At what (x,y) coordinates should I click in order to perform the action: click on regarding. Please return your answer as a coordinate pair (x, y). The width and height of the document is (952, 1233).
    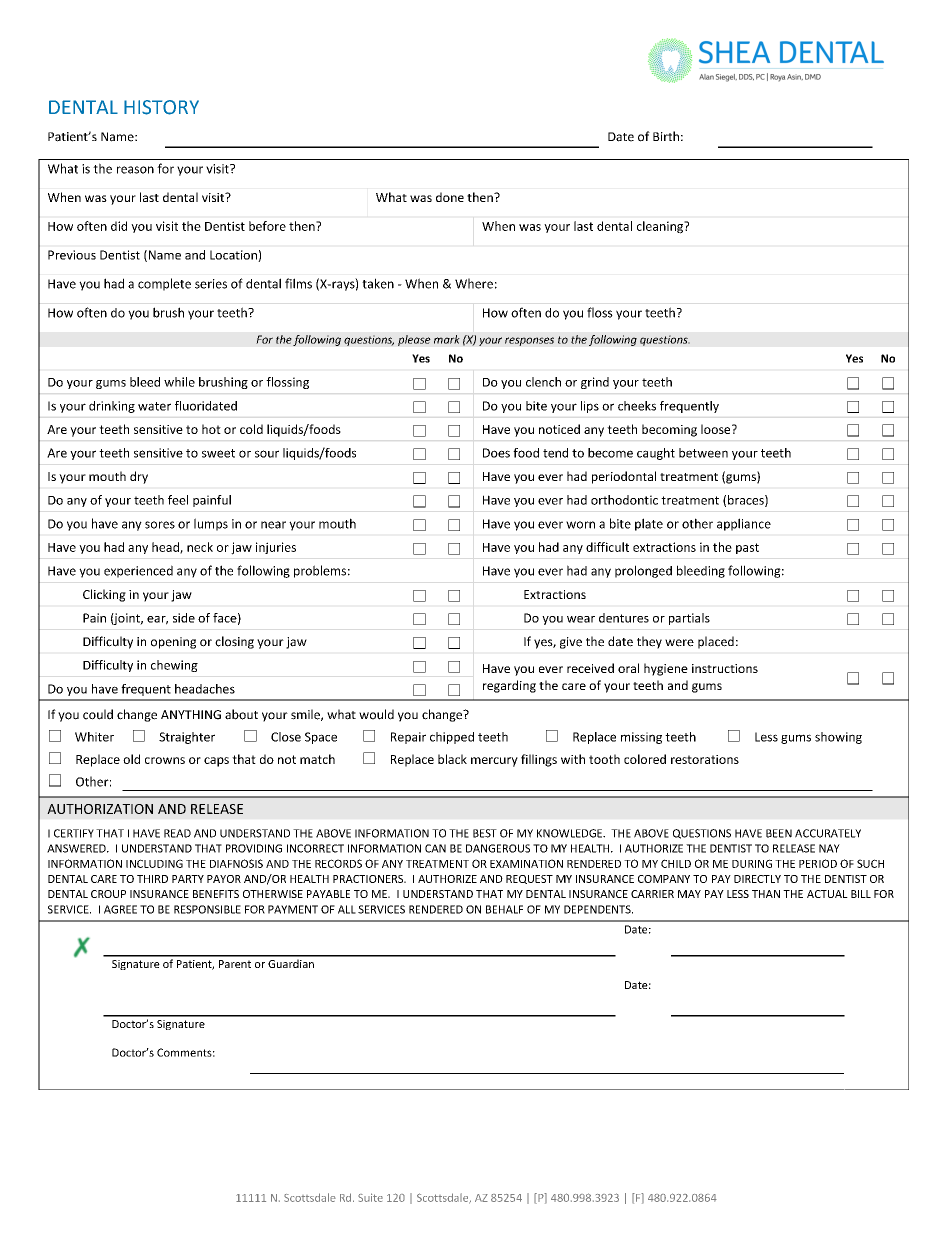
    Looking at the image, I should click on (509, 686).
